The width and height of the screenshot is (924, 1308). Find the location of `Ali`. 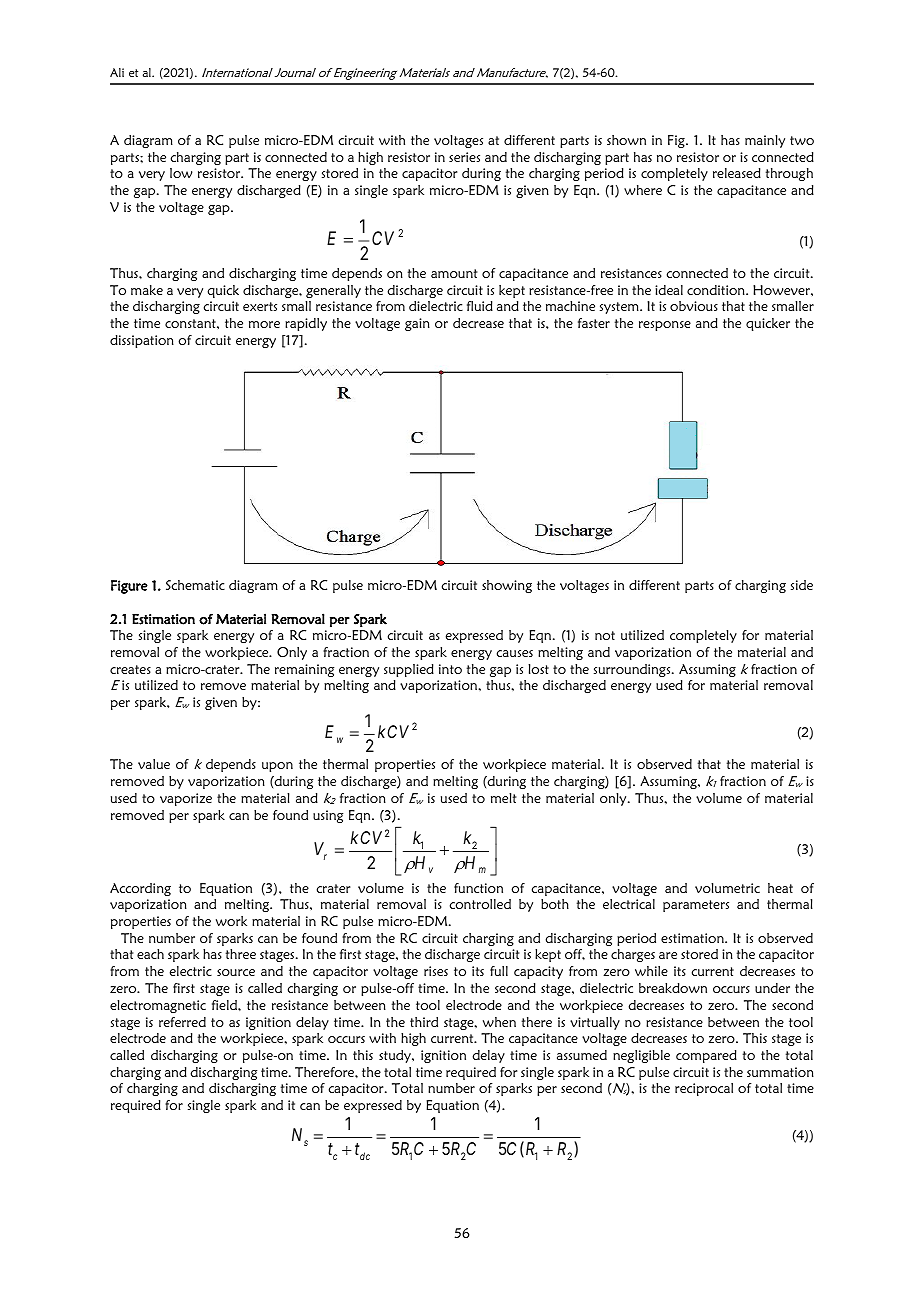

Ali is located at coordinates (117, 72).
